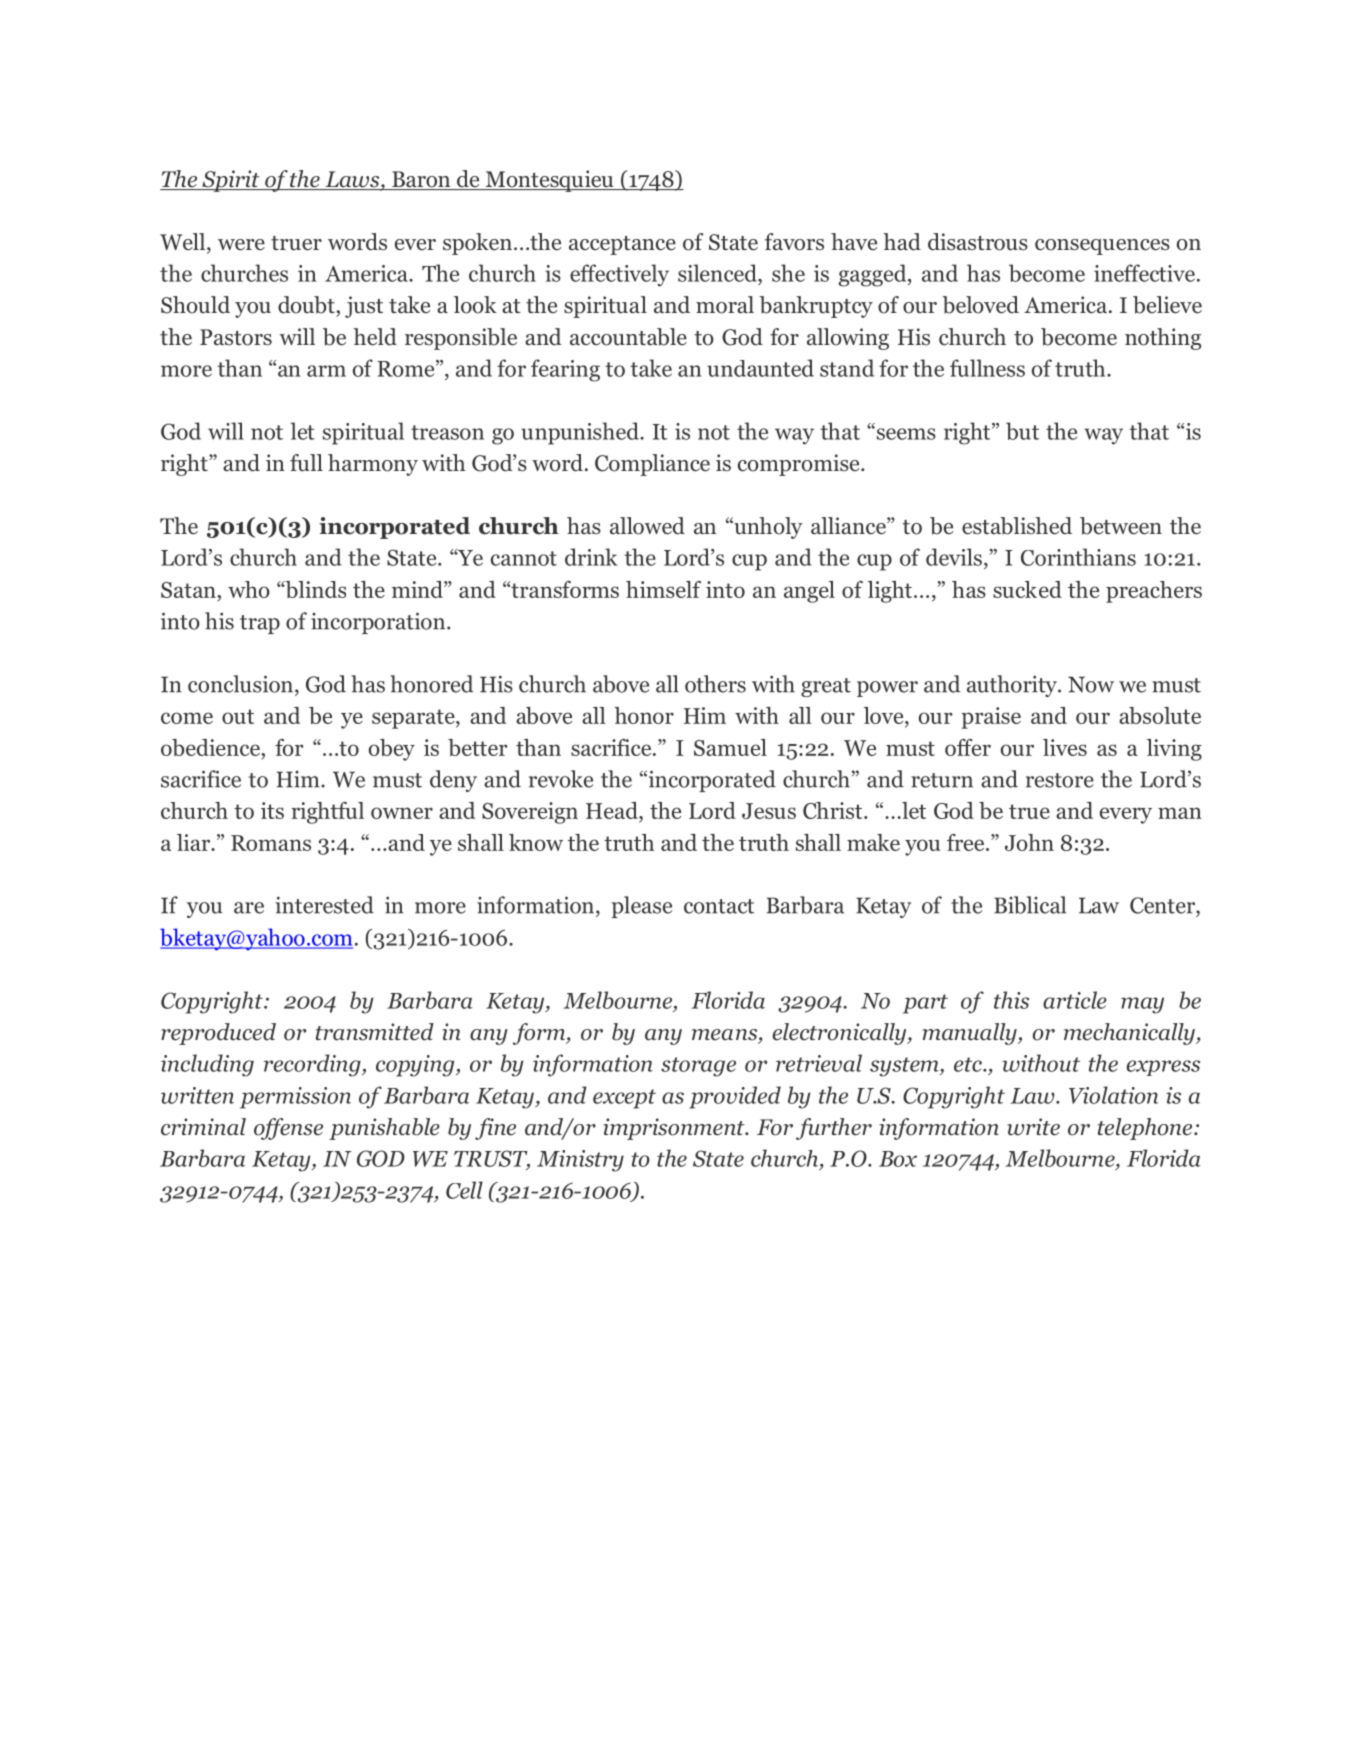 The width and height of the screenshot is (1362, 1762). Describe the element at coordinates (1033, 1127) in the screenshot. I see `write` at that location.
